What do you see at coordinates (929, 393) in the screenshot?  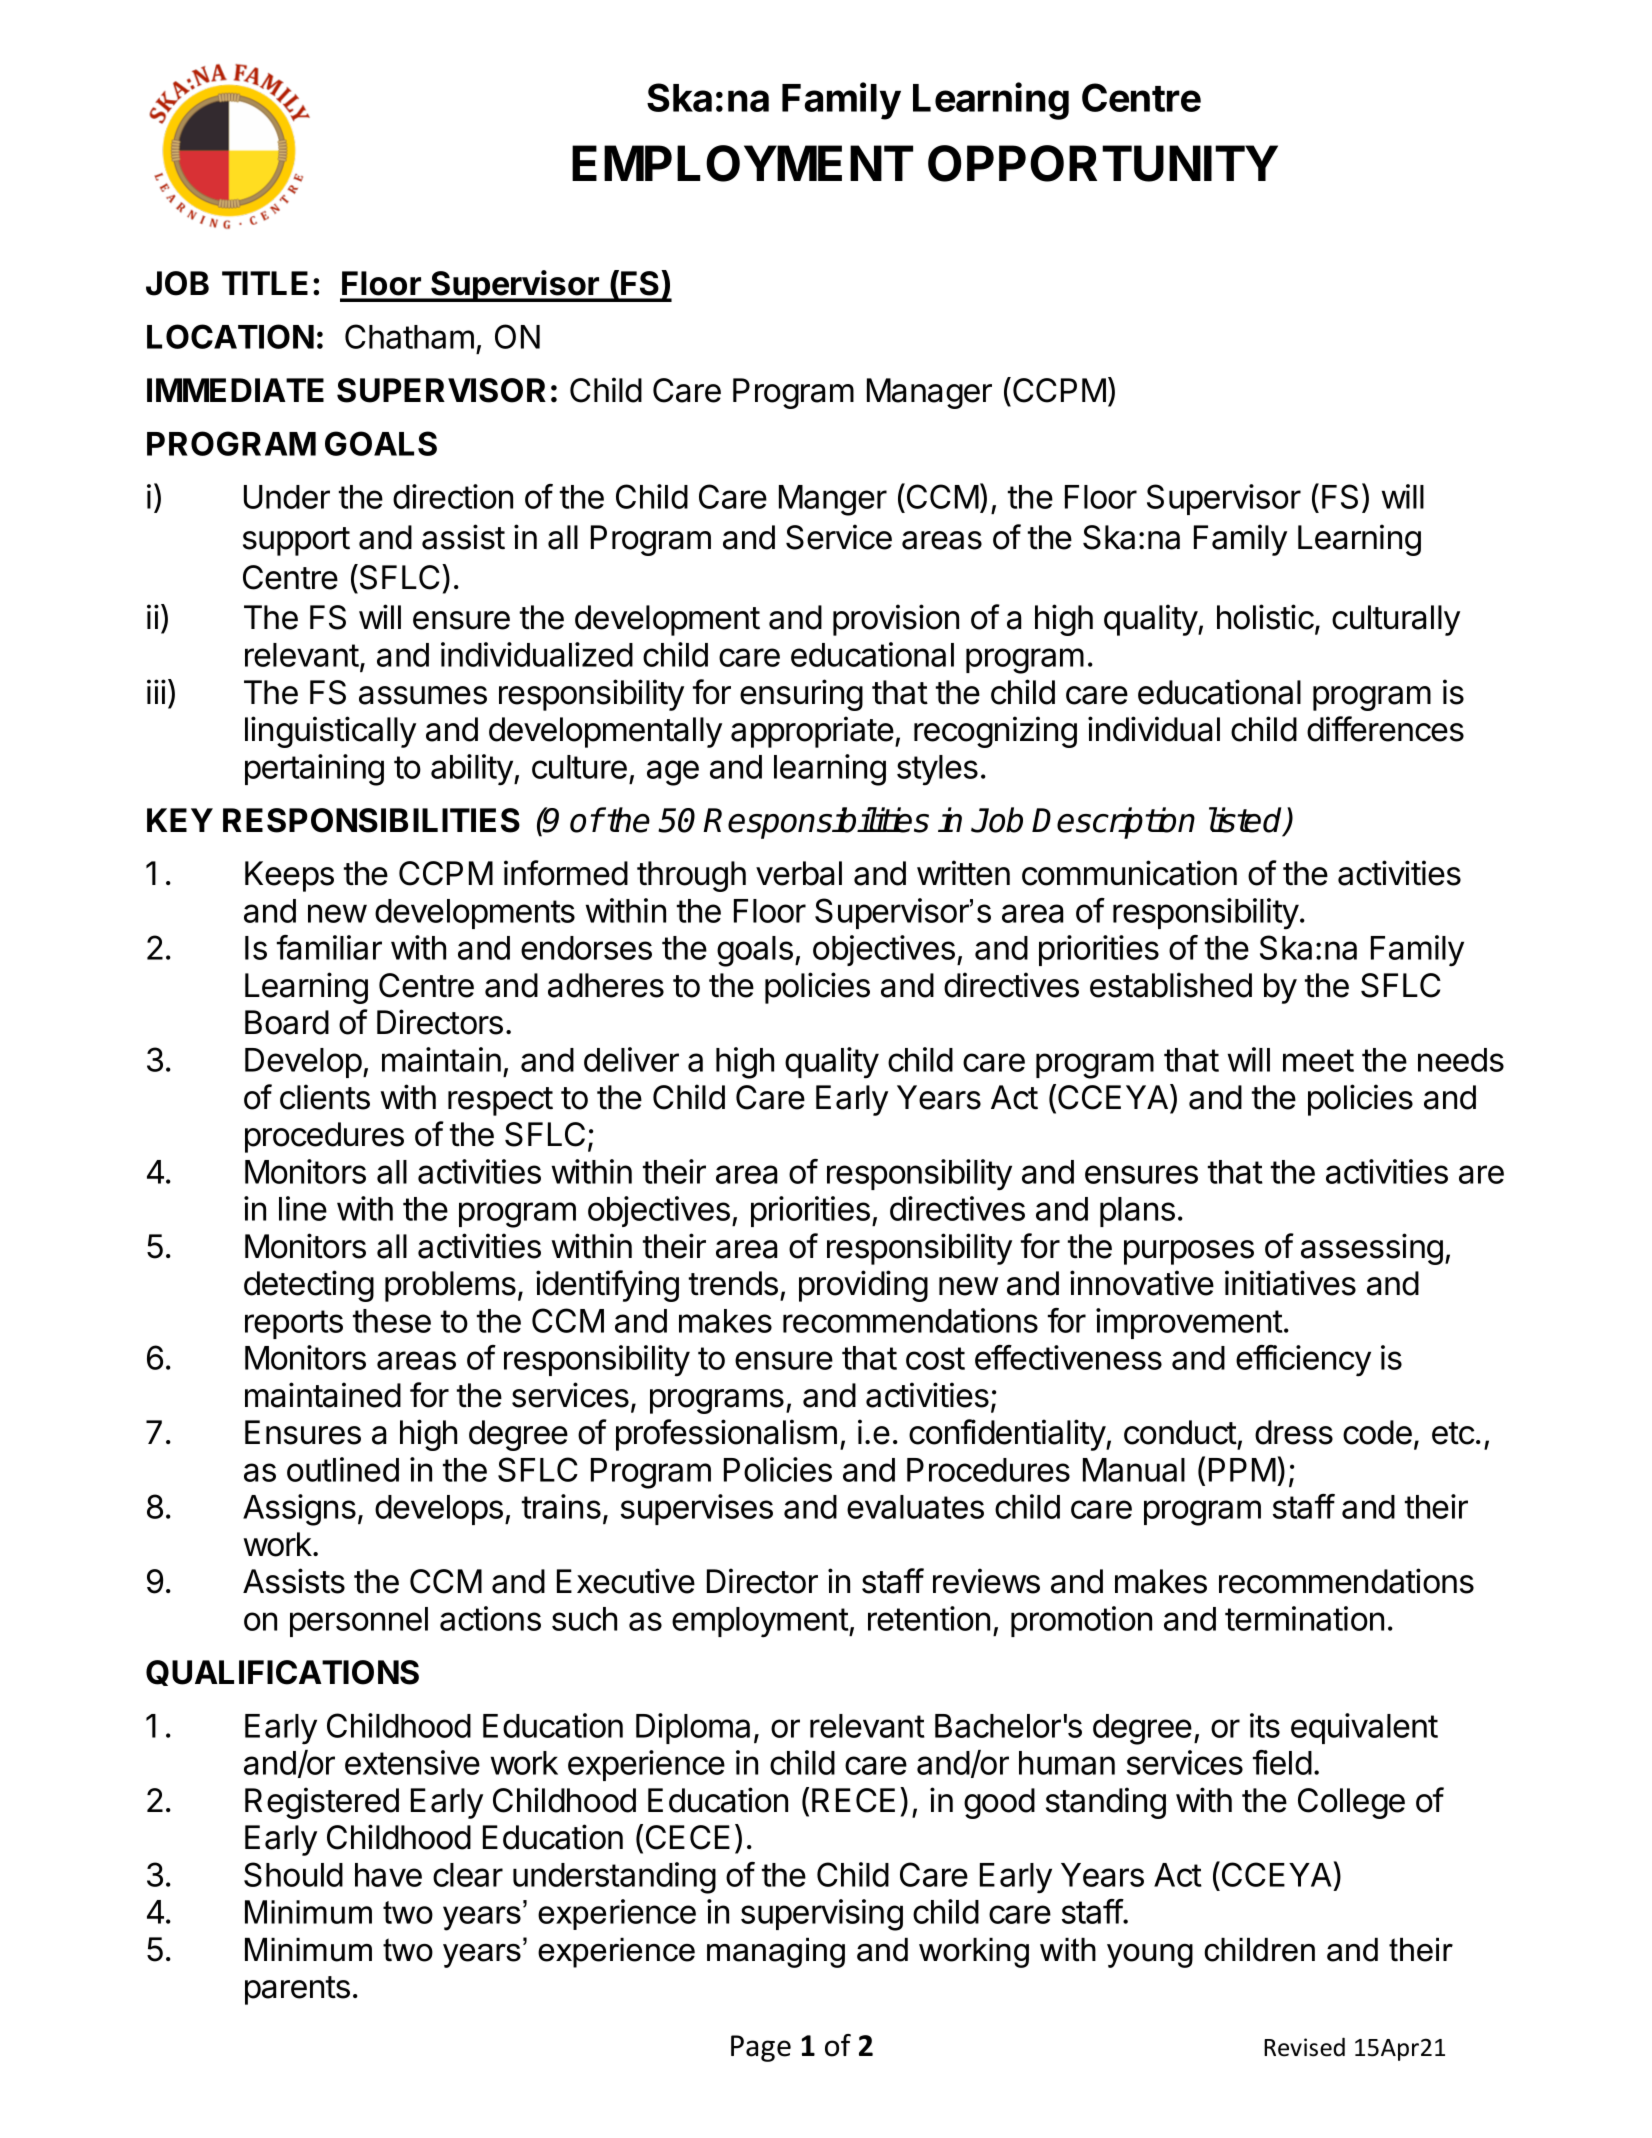 I see `Manager` at bounding box center [929, 393].
